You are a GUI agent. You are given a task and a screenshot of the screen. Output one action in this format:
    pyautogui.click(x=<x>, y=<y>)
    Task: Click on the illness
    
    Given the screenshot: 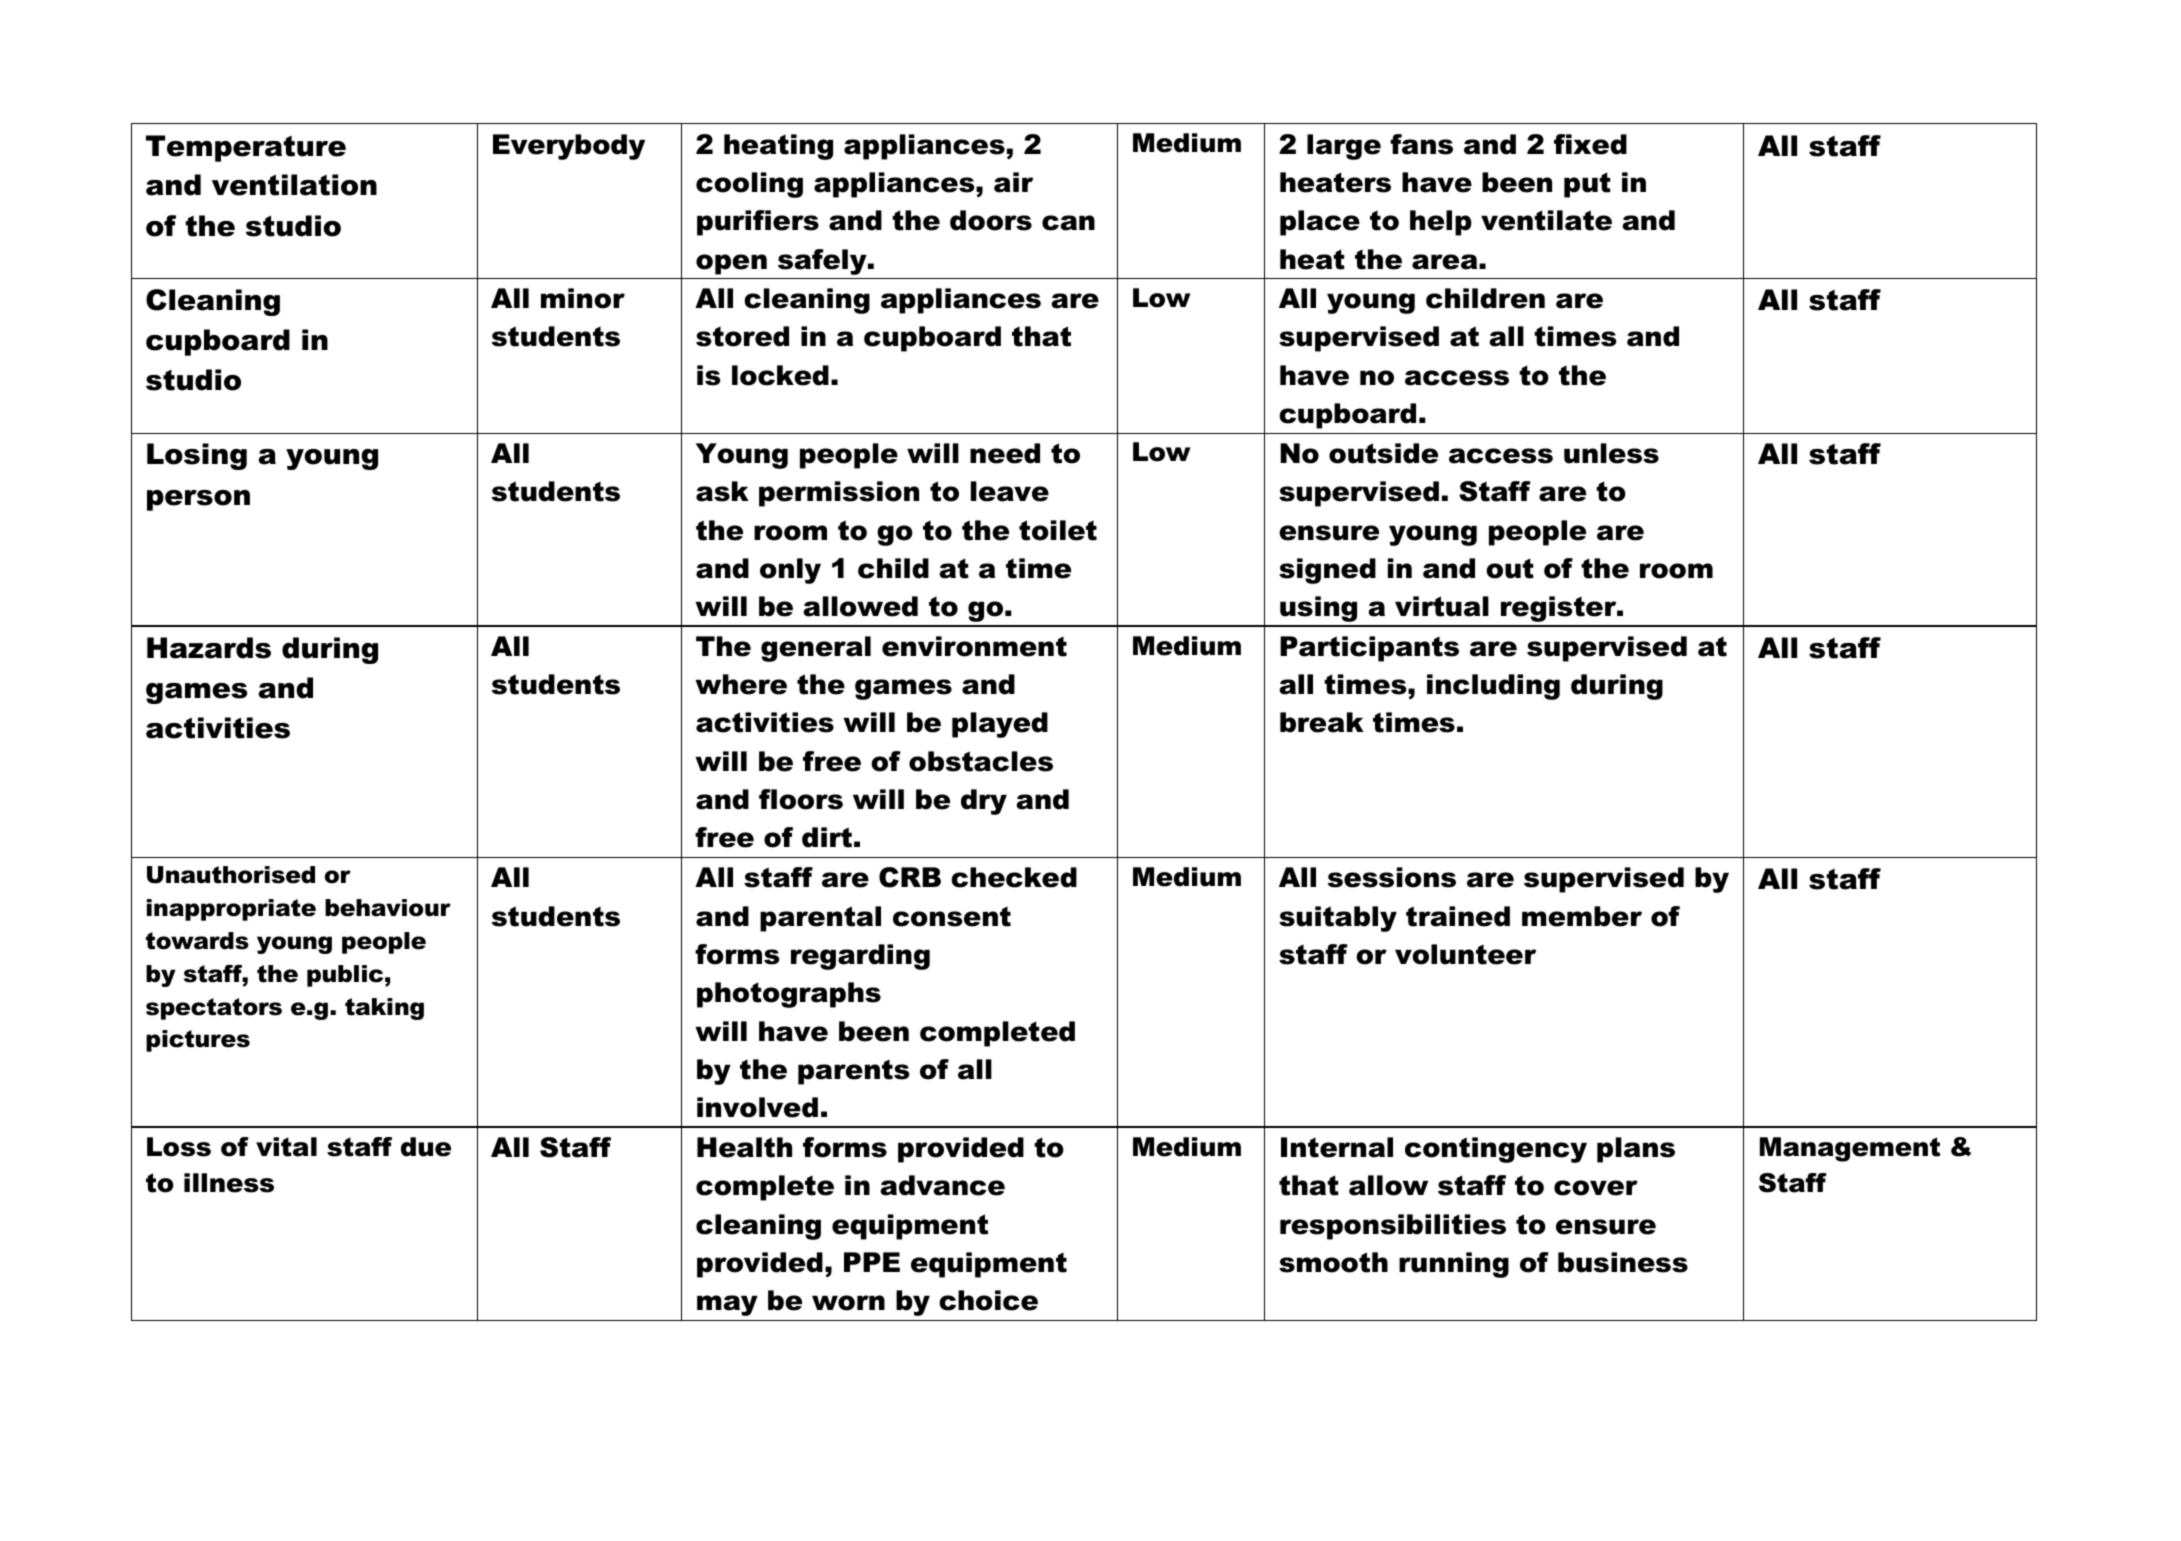 What is the action you would take?
    pyautogui.click(x=229, y=1183)
